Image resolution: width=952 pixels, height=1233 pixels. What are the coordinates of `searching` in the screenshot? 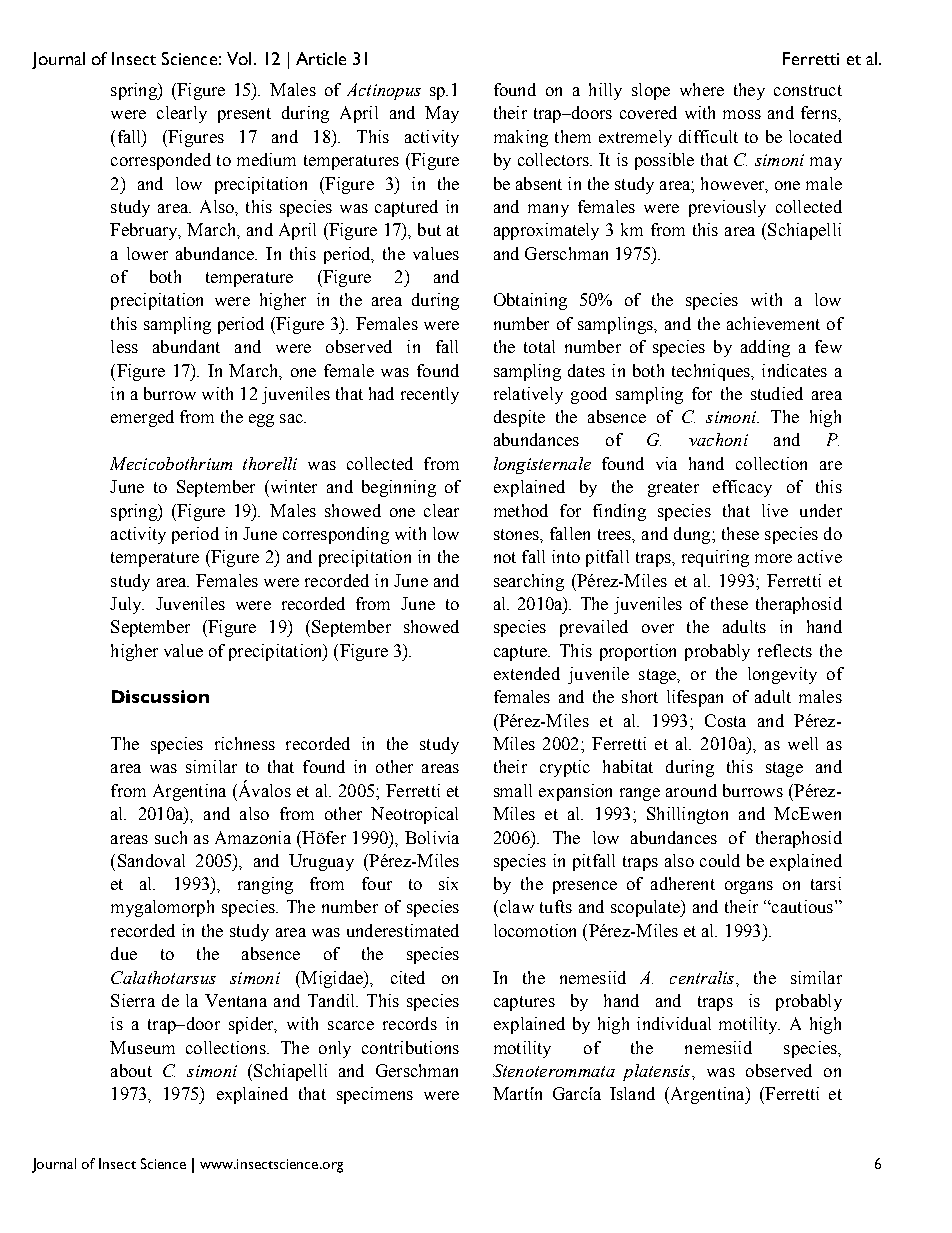 It's located at (529, 582).
